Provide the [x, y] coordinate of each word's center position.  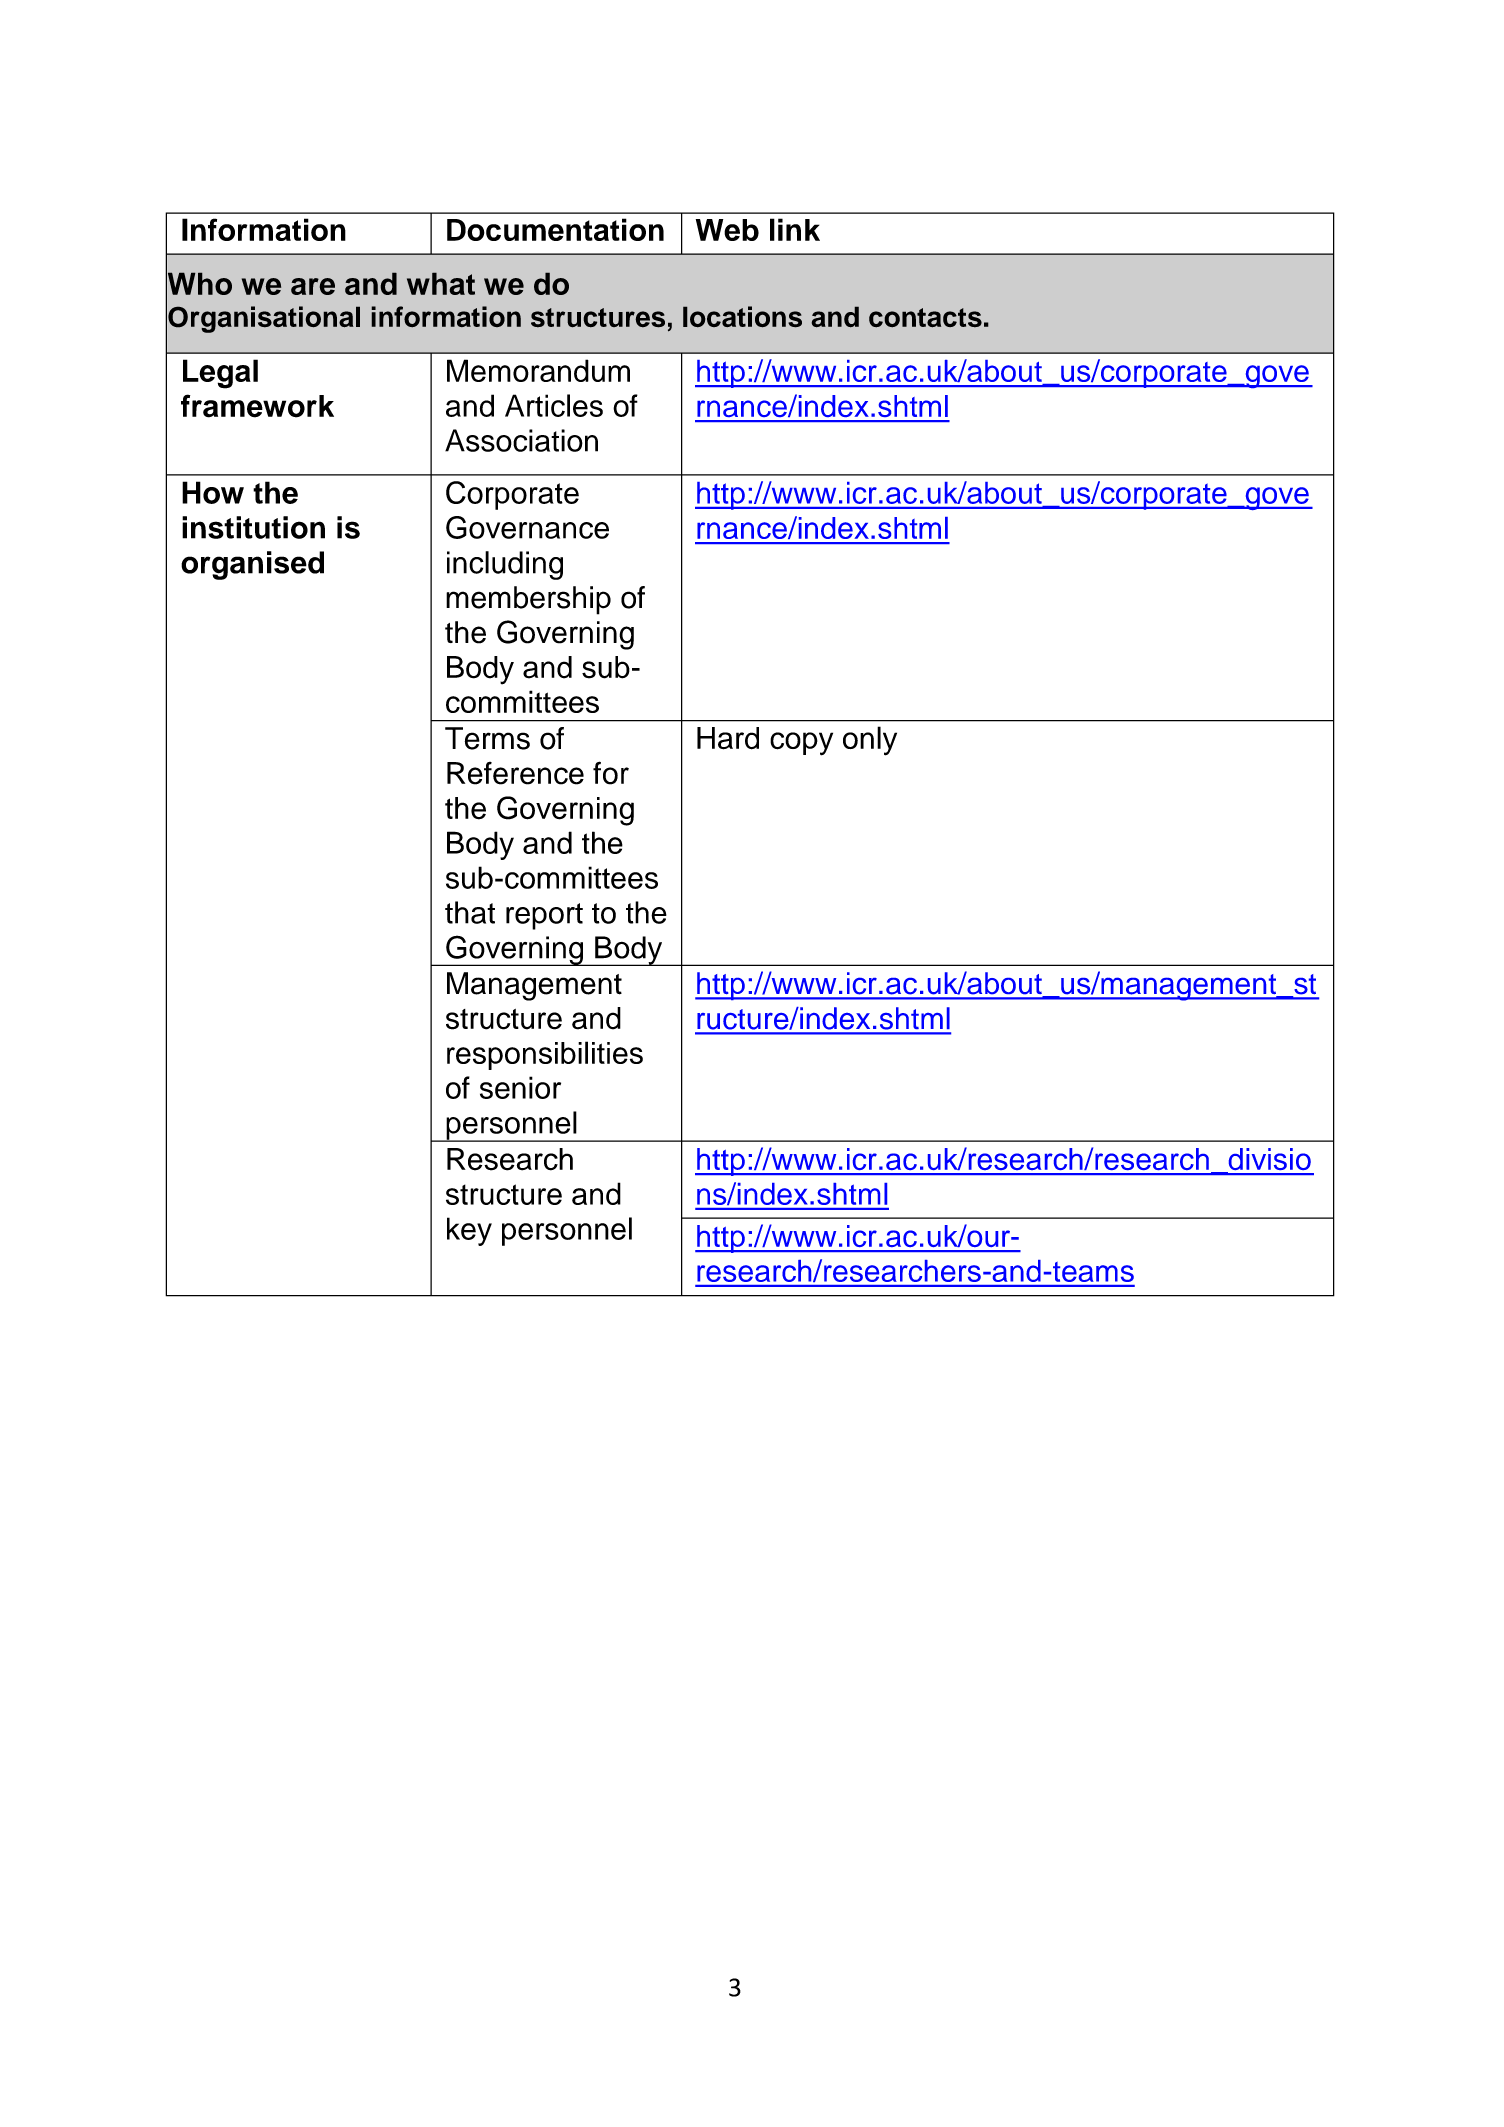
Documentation [555, 229]
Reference [515, 773]
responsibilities [545, 1055]
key [469, 1231]
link [795, 229]
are [313, 286]
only [870, 741]
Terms [487, 738]
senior [520, 1087]
